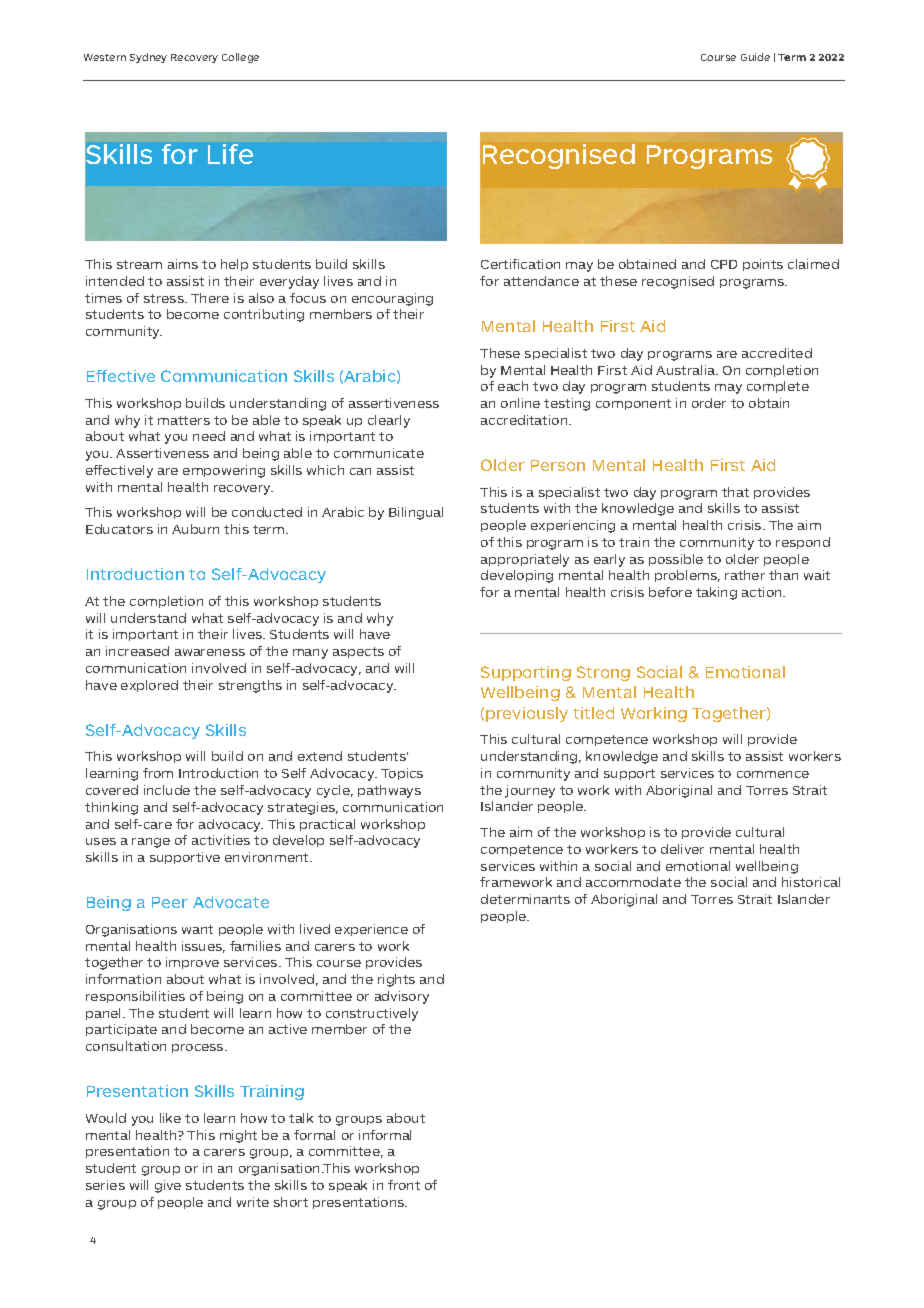 This document has height=1308, width=924. What do you see at coordinates (209, 436) in the document?
I see `need` at bounding box center [209, 436].
